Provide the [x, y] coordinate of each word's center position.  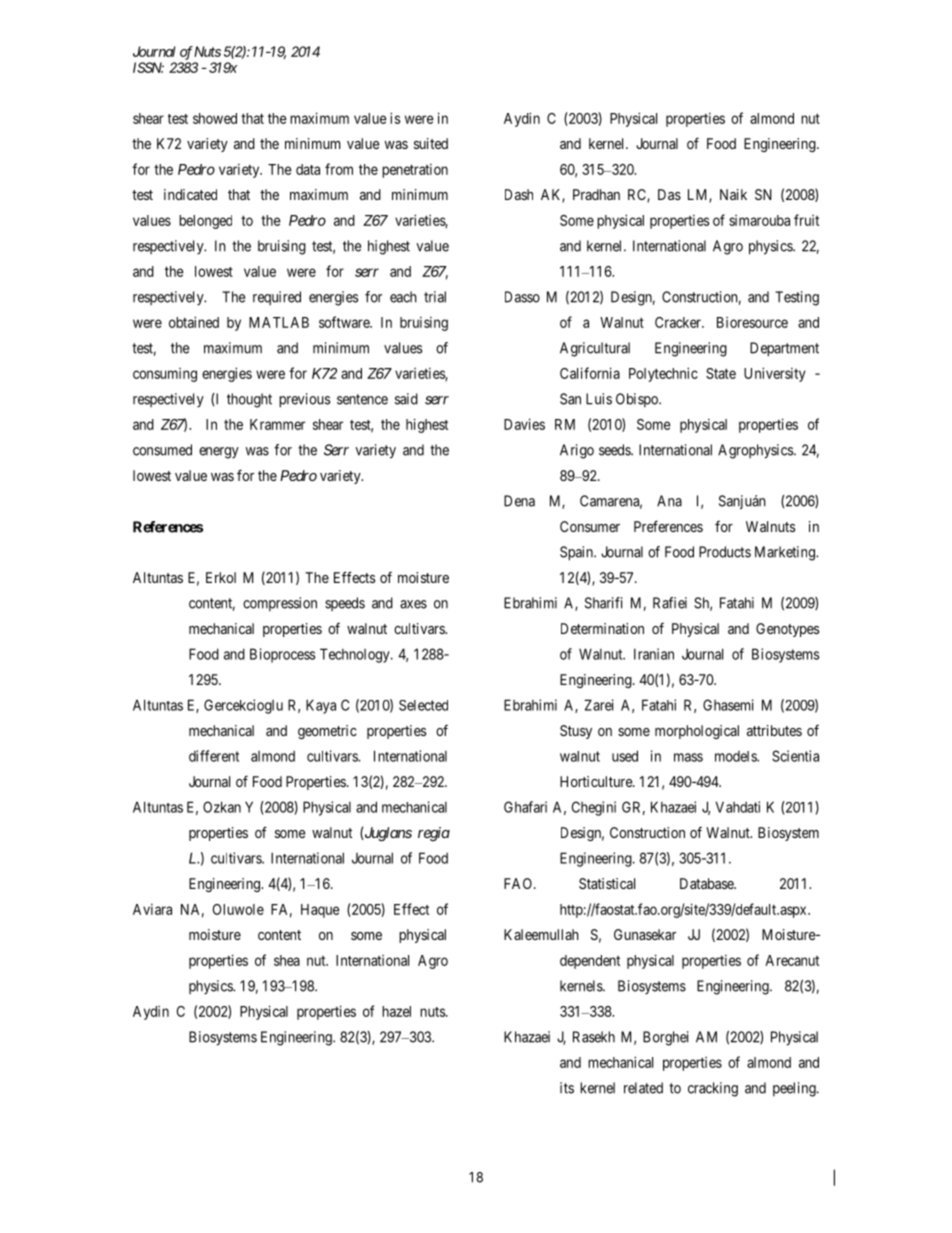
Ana [669, 501]
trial [435, 297]
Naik [733, 194]
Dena [519, 501]
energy [219, 453]
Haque [320, 911]
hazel [396, 1011]
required [277, 298]
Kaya [321, 706]
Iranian [654, 654]
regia [434, 834]
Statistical [607, 883]
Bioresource [752, 322]
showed [215, 118]
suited [431, 143]
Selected [423, 705]
